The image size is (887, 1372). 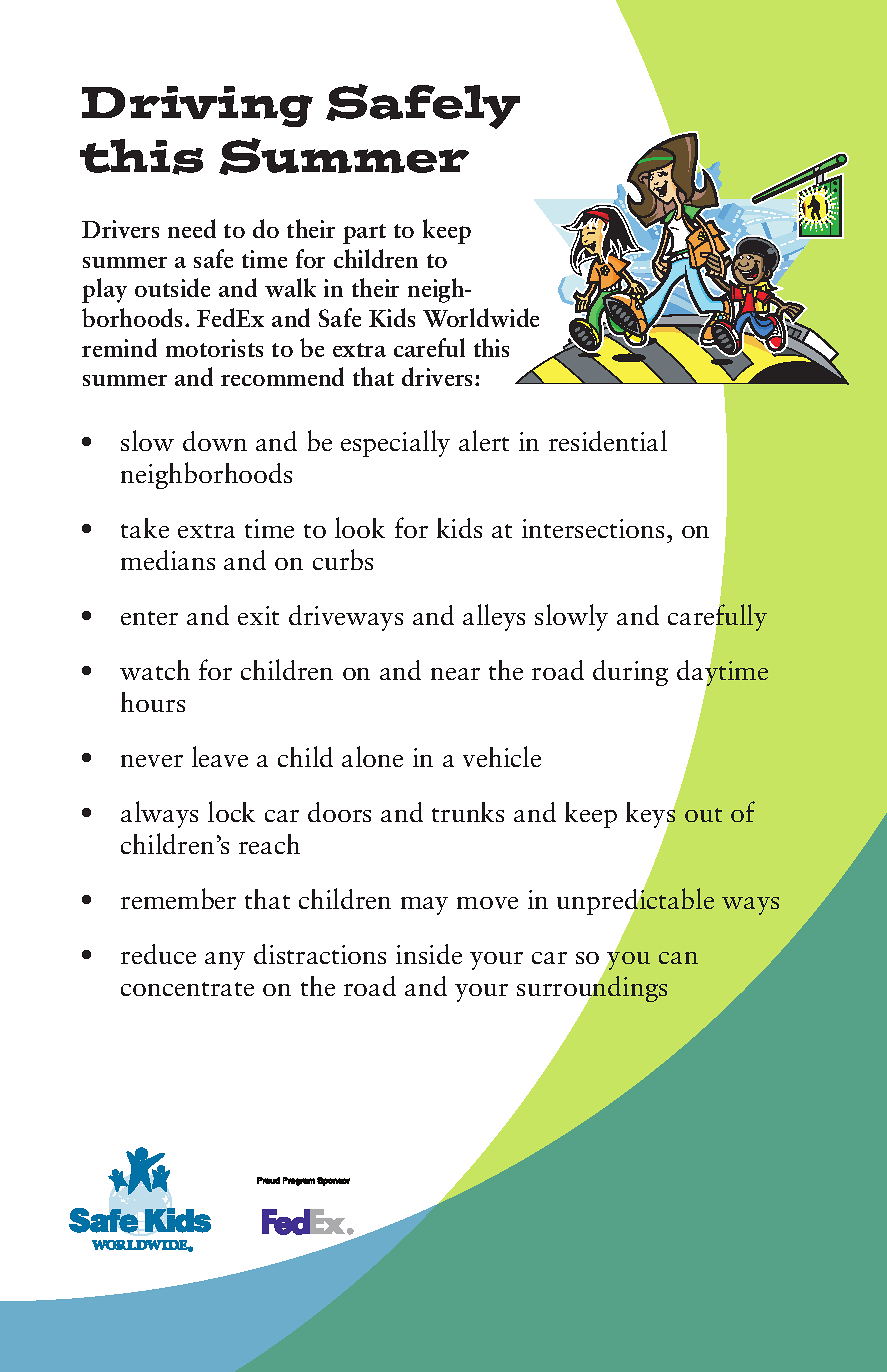 What do you see at coordinates (152, 761) in the page?
I see `never` at bounding box center [152, 761].
